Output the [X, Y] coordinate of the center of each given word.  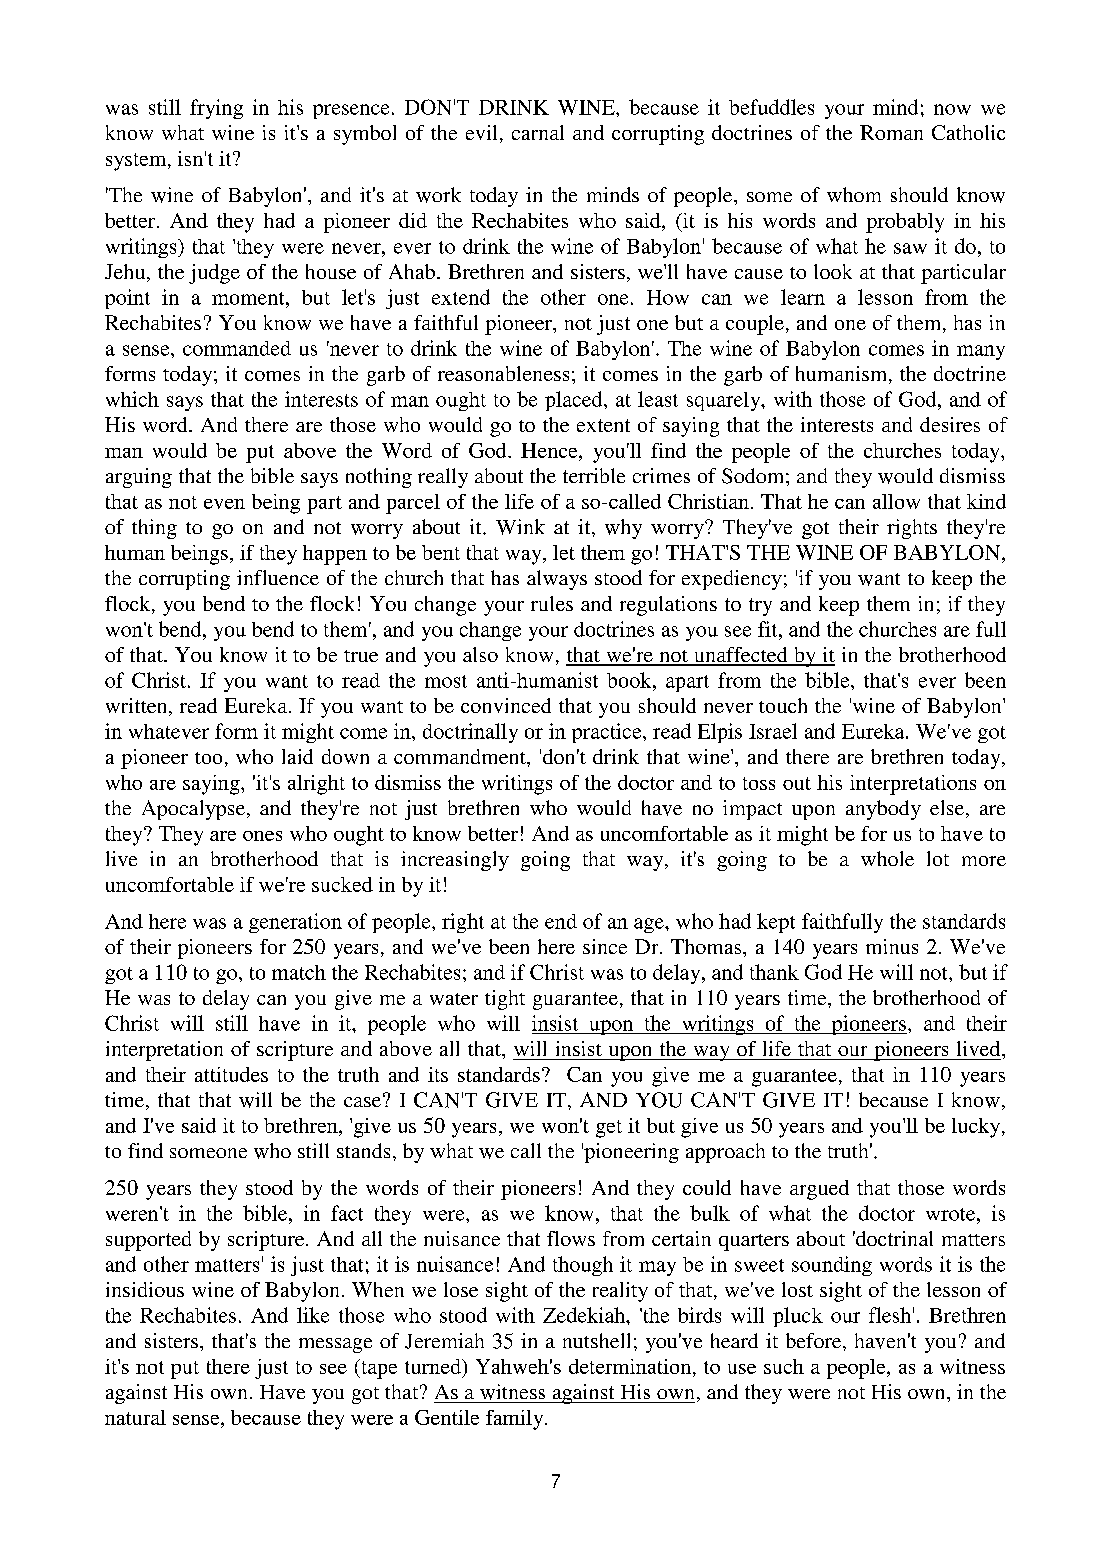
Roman [891, 132]
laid [297, 756]
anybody [883, 810]
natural [135, 1417]
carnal [538, 132]
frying [216, 109]
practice [608, 733]
